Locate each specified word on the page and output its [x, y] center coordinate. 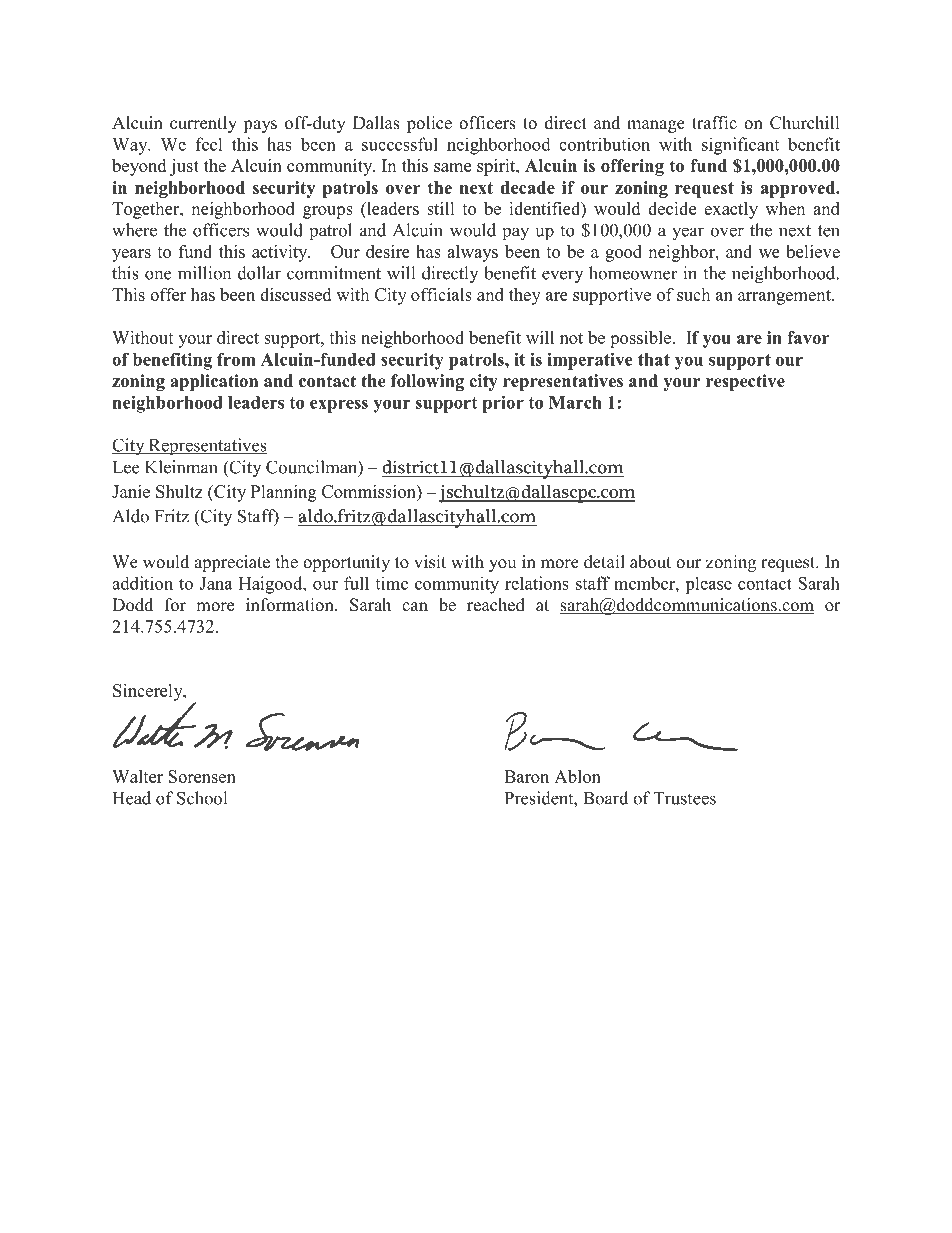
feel [209, 144]
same [452, 167]
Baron [526, 776]
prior [503, 404]
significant [740, 146]
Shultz [179, 491]
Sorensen [202, 776]
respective [745, 382]
